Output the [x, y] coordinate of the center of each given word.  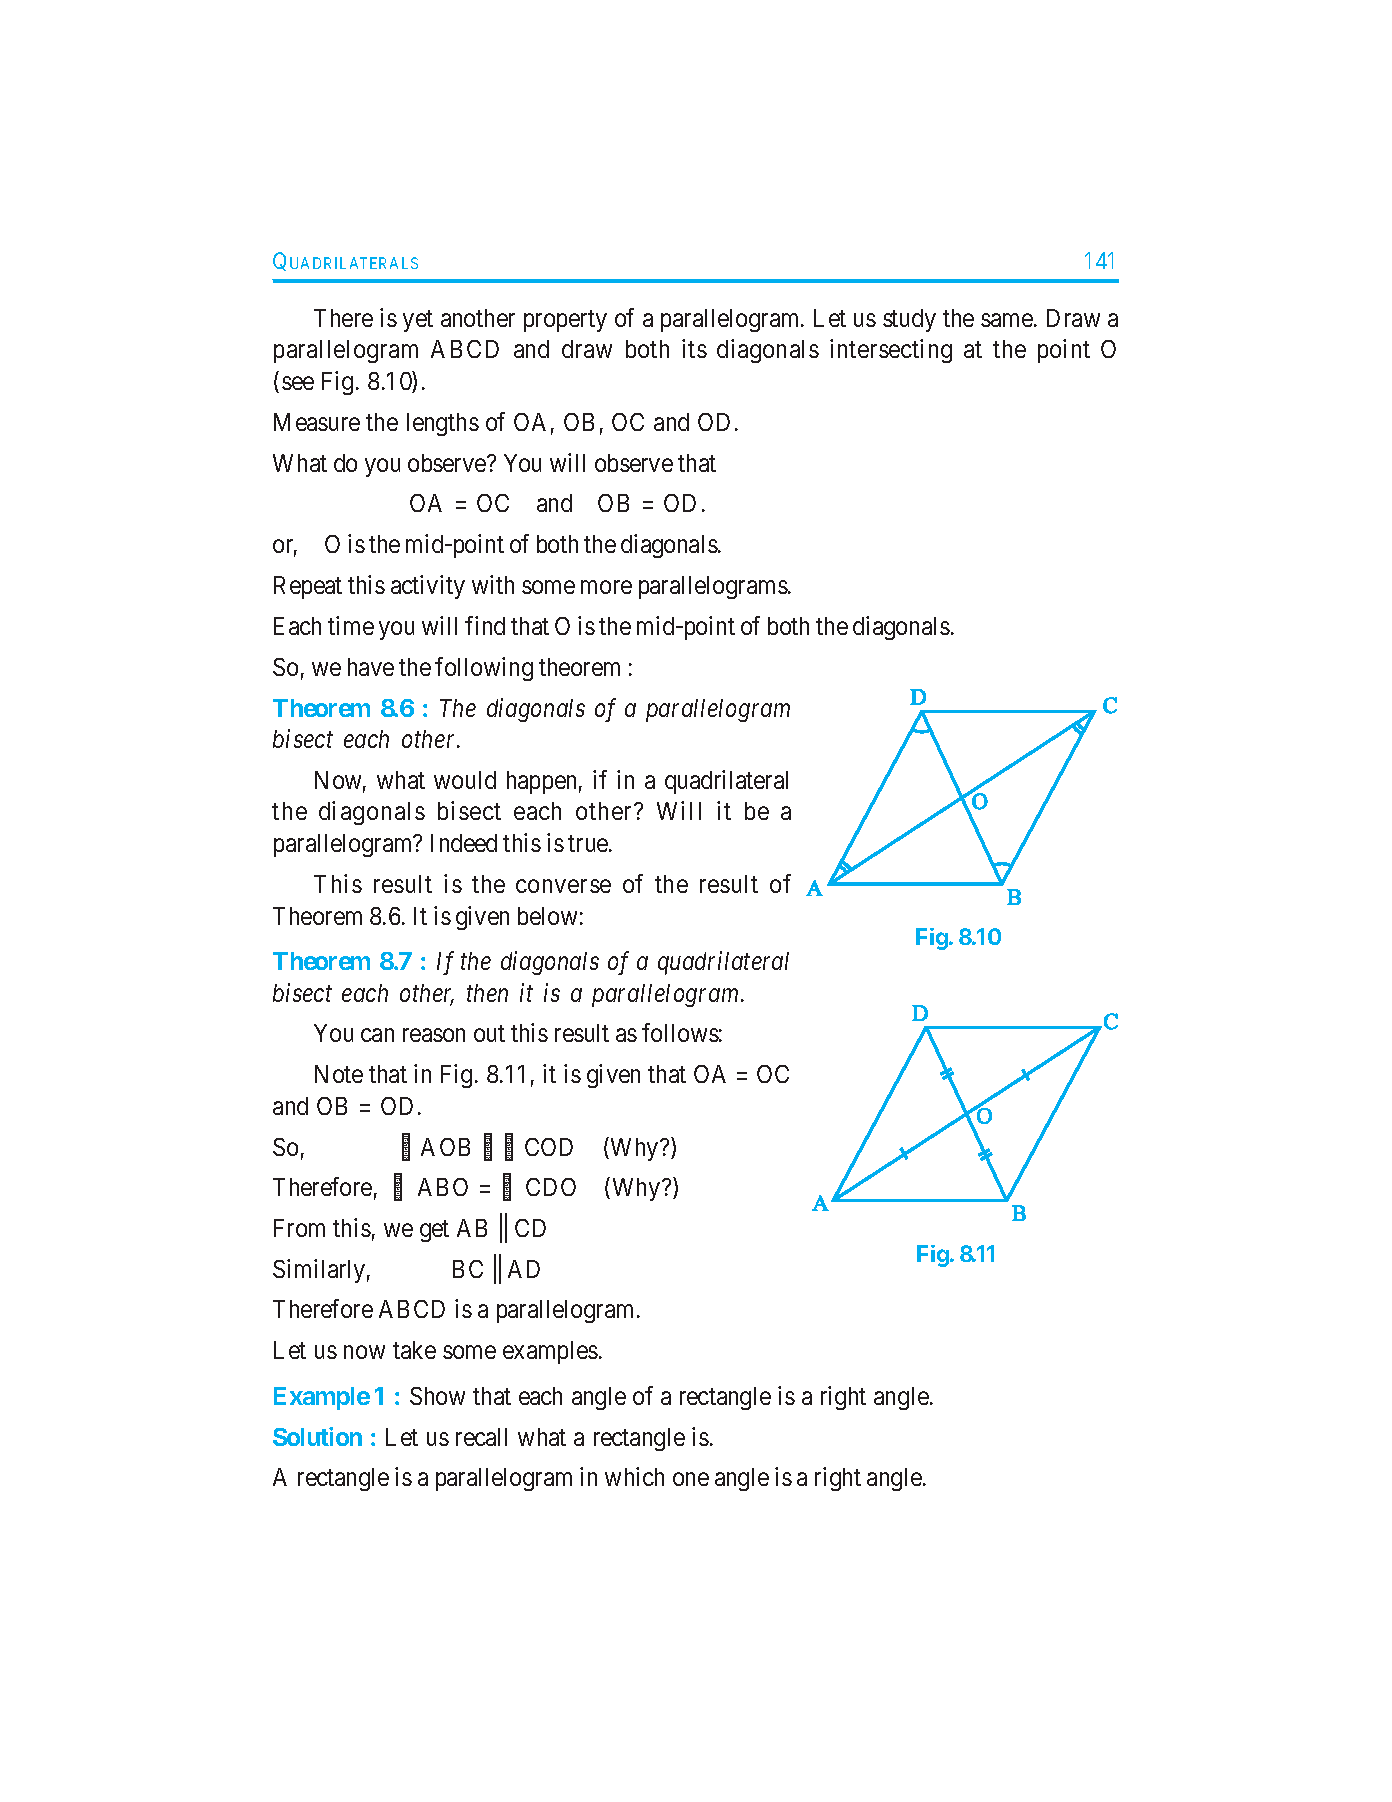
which [634, 1476]
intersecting [891, 351]
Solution [317, 1436]
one [691, 1479]
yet [418, 321]
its [694, 348]
